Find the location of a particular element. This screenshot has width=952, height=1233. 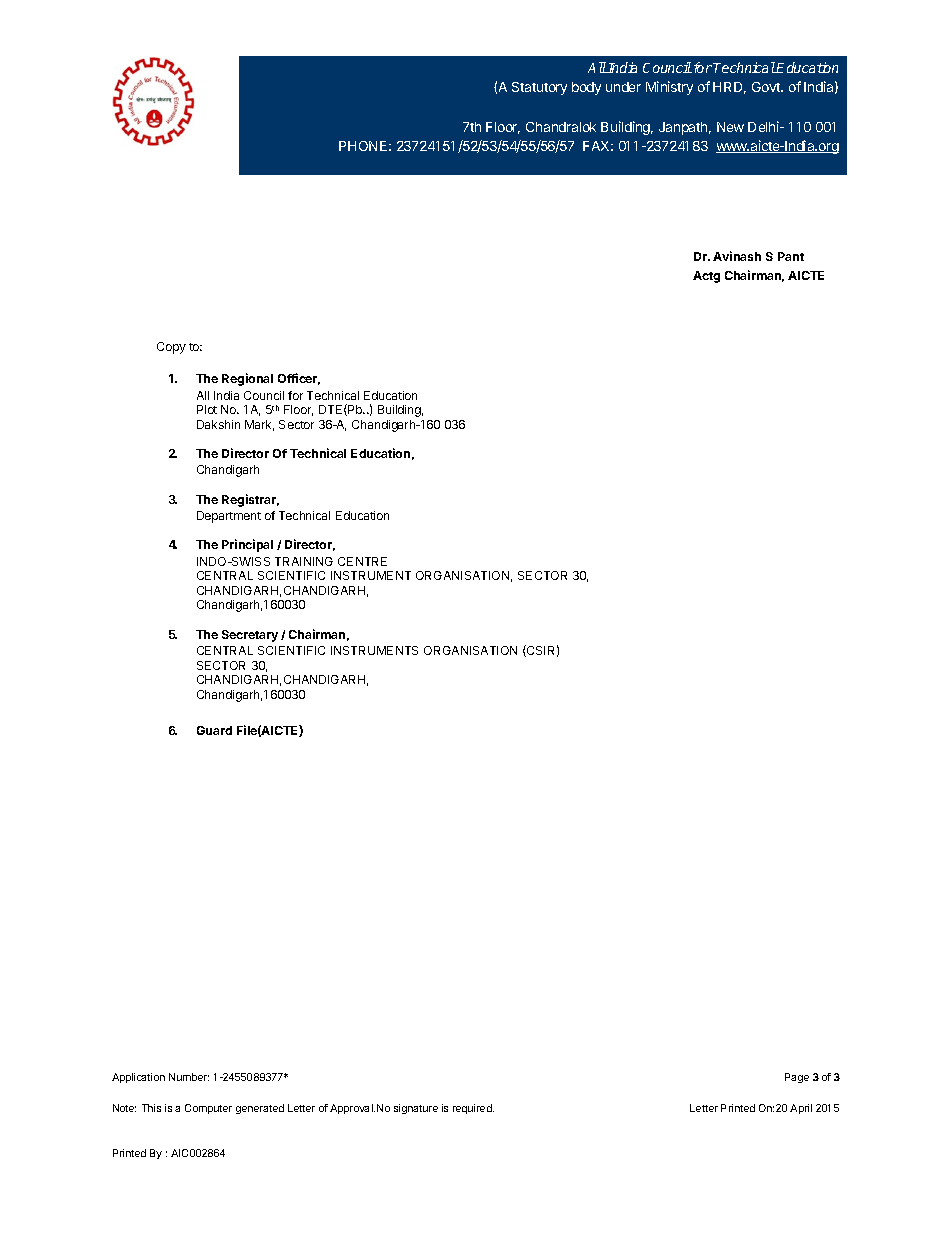

Secretary is located at coordinates (250, 636).
